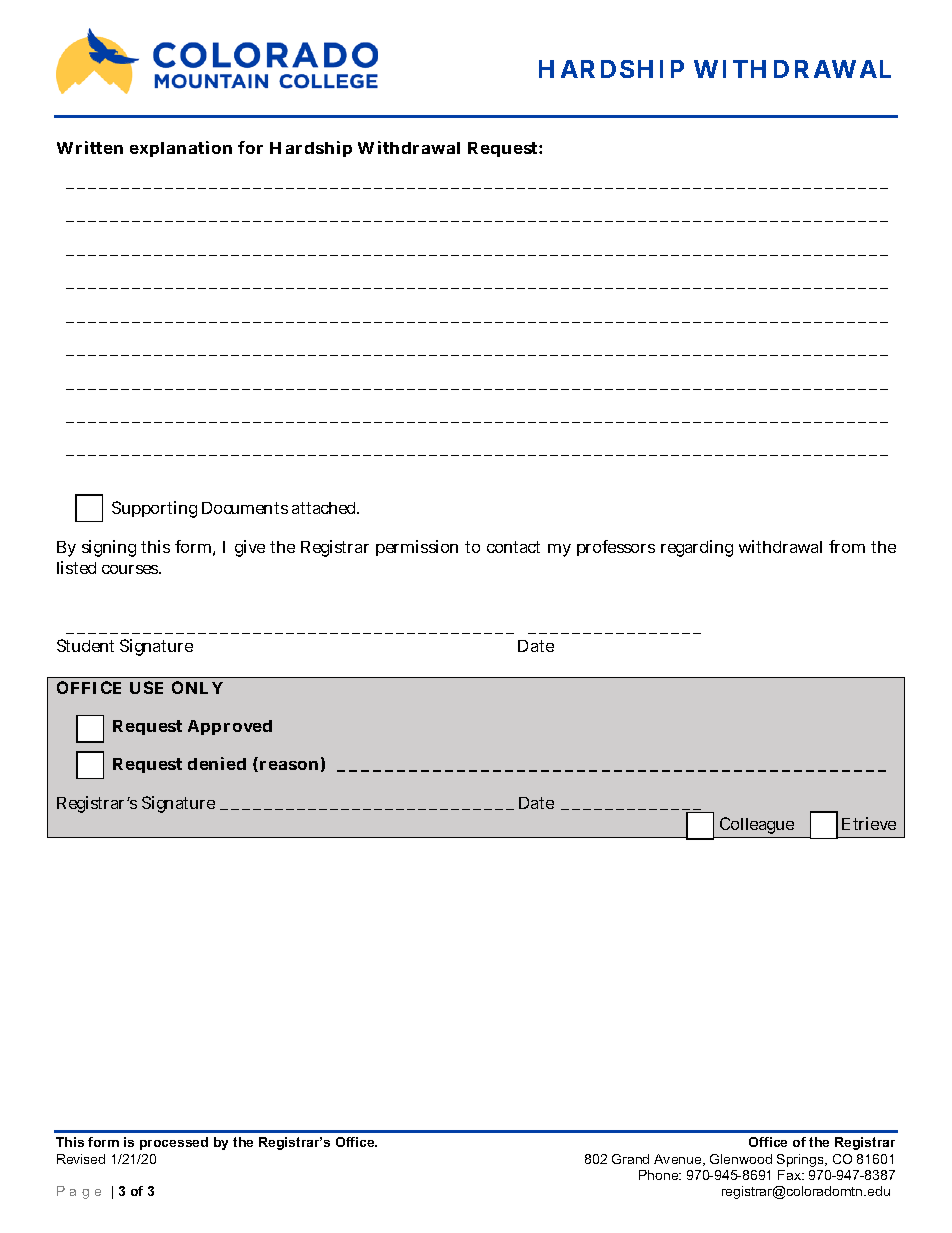  Describe the element at coordinates (146, 687) in the screenshot. I see `USE` at that location.
